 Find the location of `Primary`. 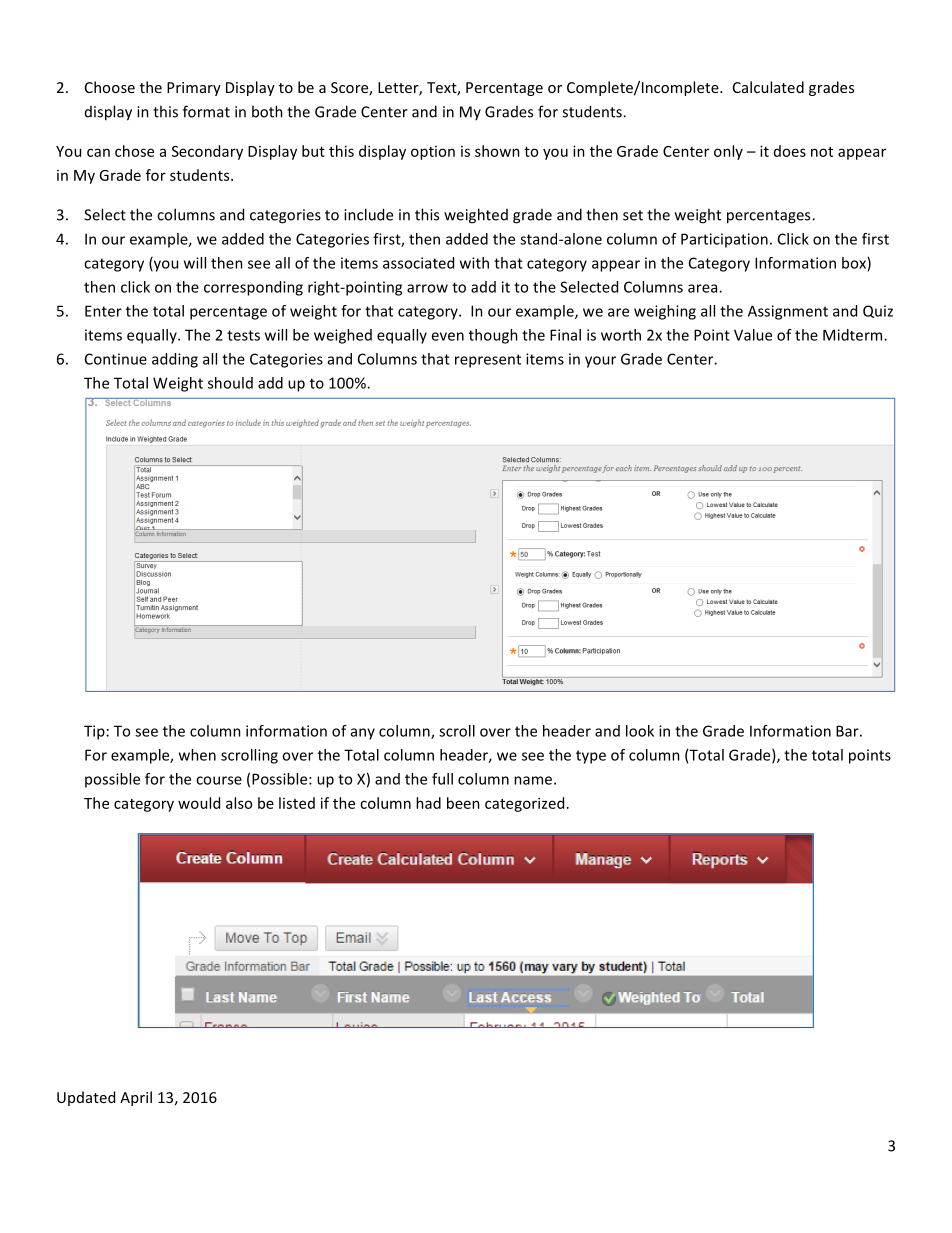

Primary is located at coordinates (194, 89).
